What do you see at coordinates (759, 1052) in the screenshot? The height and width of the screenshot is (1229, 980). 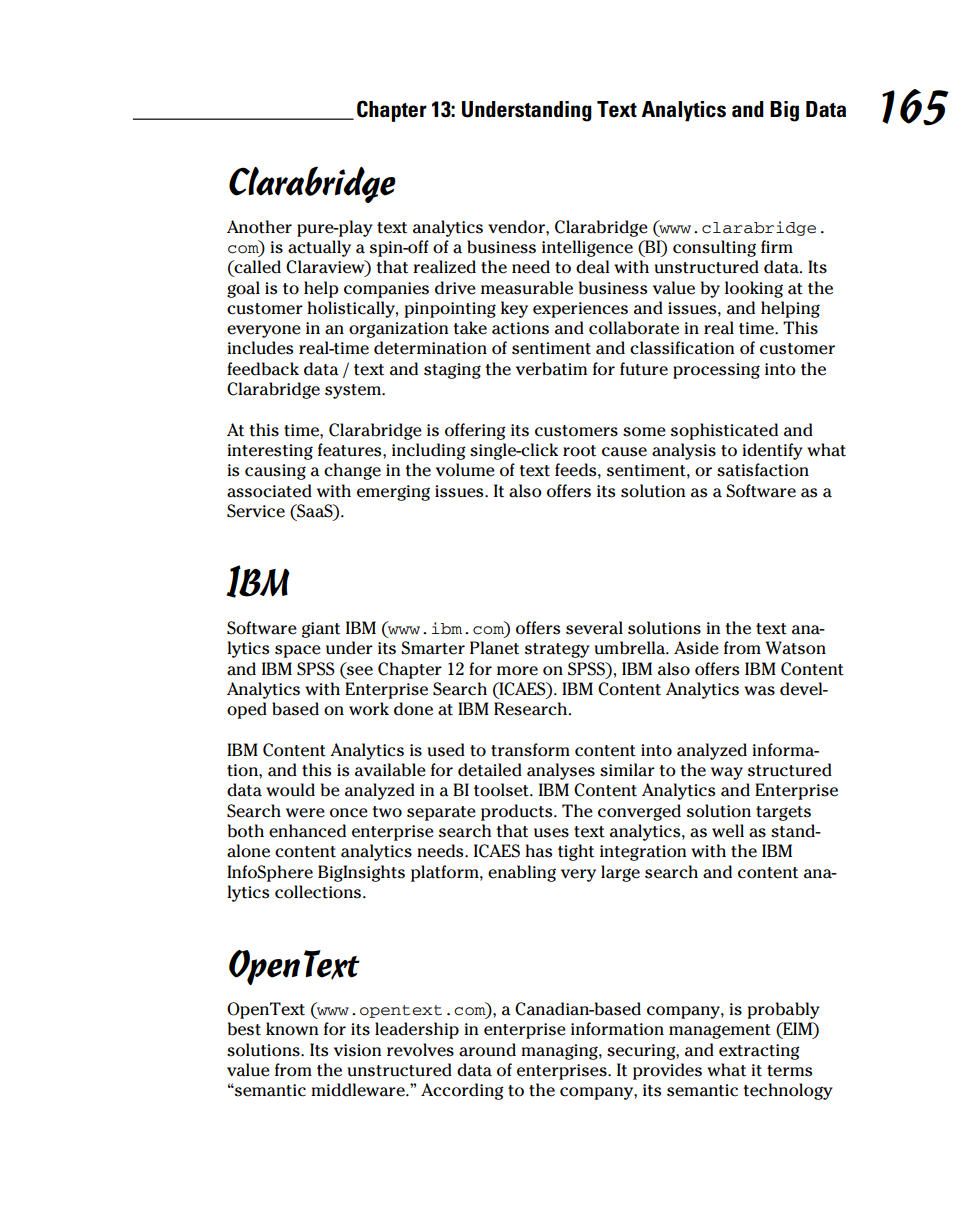 I see `extracting` at bounding box center [759, 1052].
